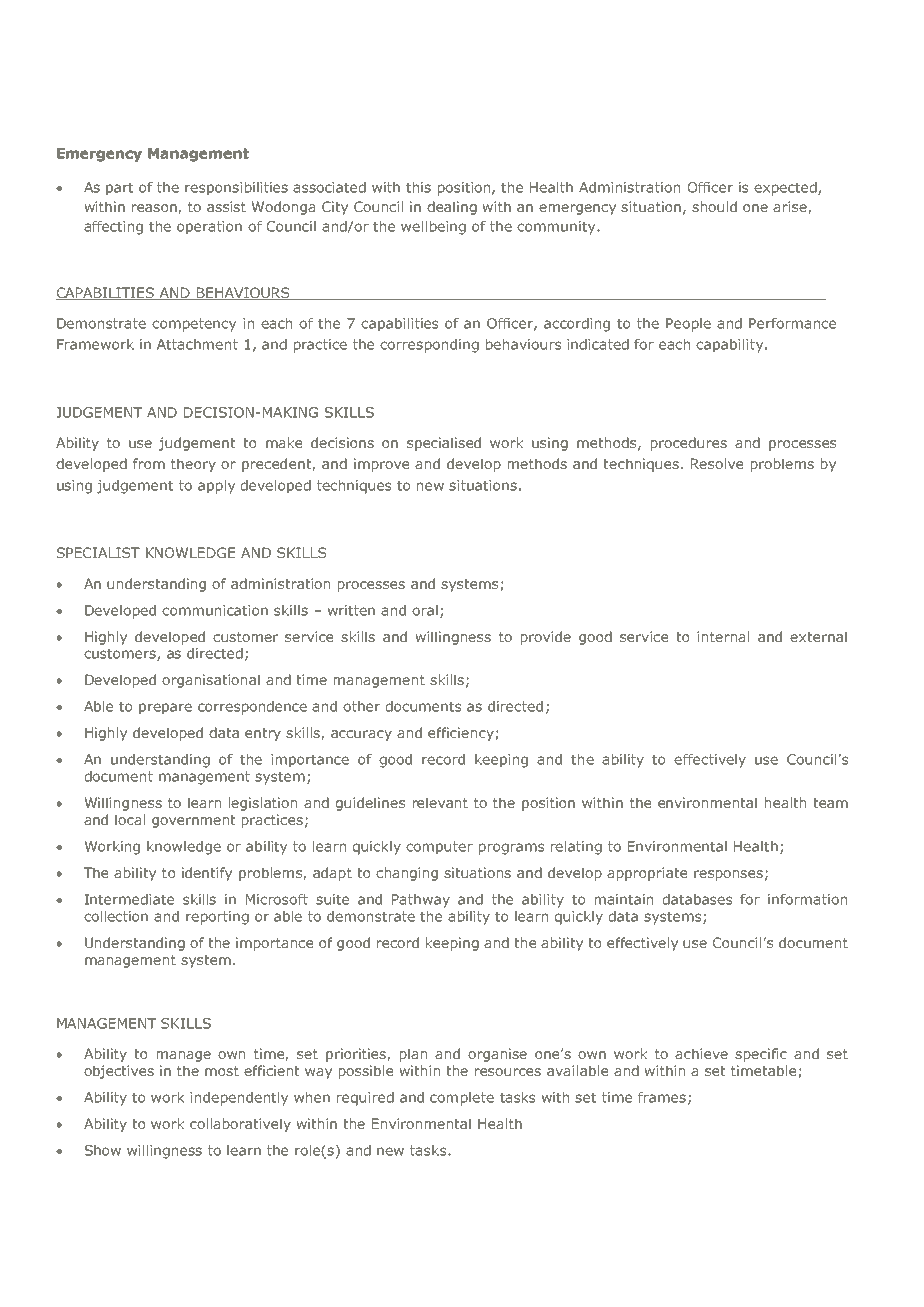 Image resolution: width=924 pixels, height=1307 pixels. What do you see at coordinates (462, 1099) in the image?
I see `complete` at bounding box center [462, 1099].
